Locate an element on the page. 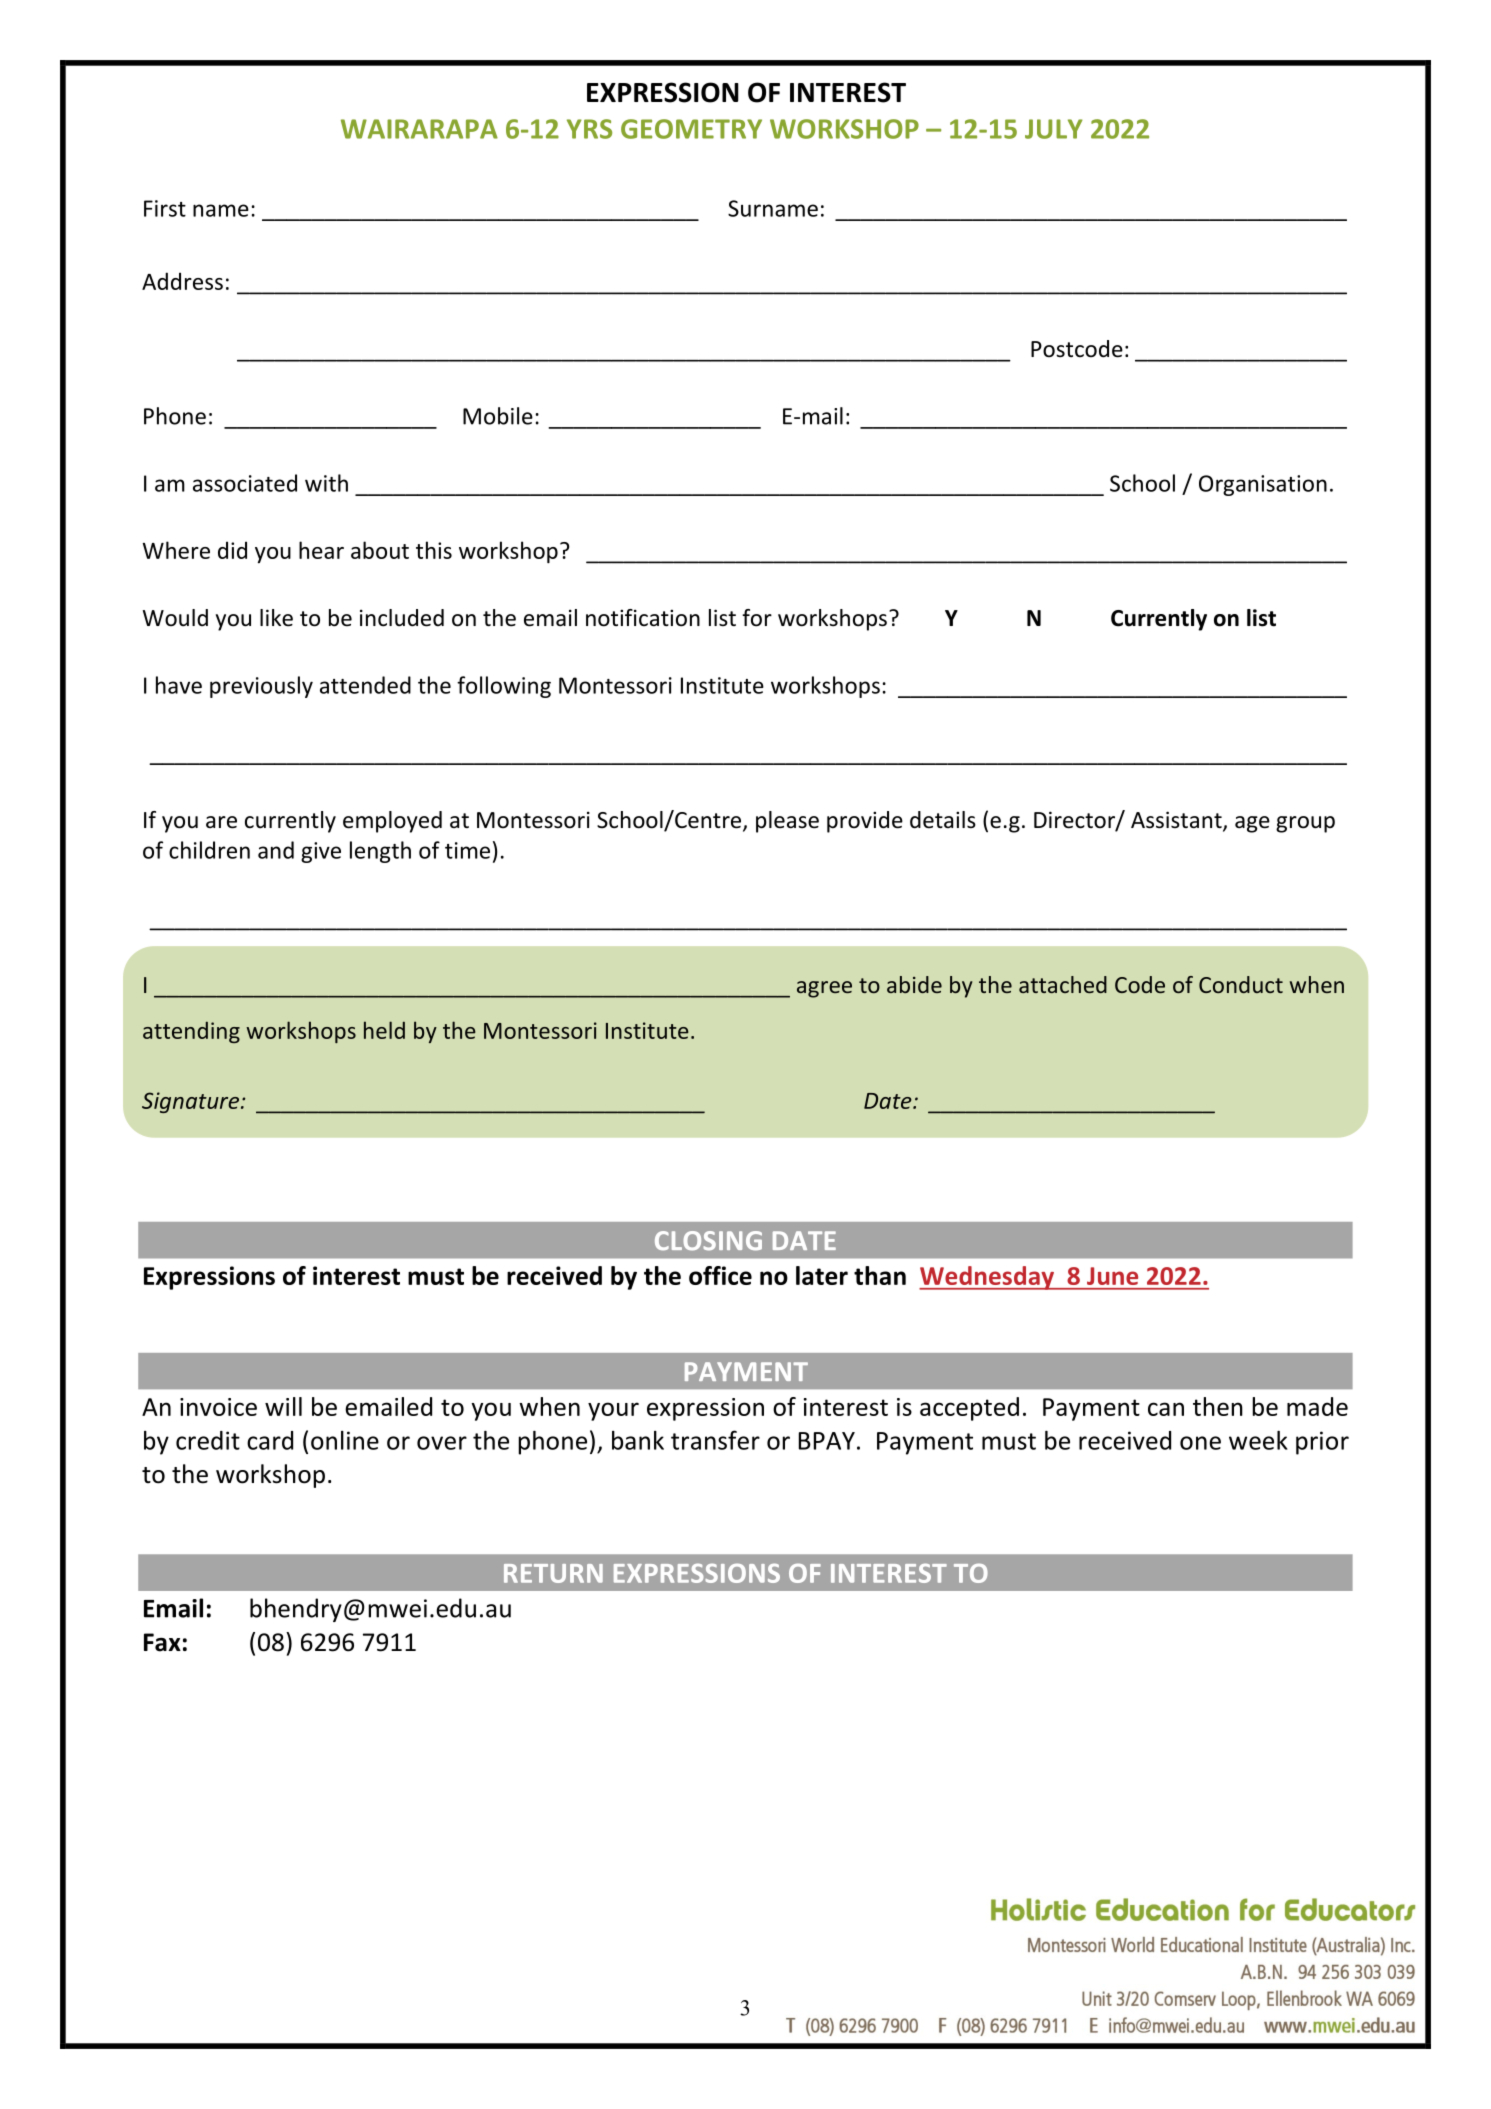 The image size is (1491, 2109). RETURN is located at coordinates (553, 1573).
